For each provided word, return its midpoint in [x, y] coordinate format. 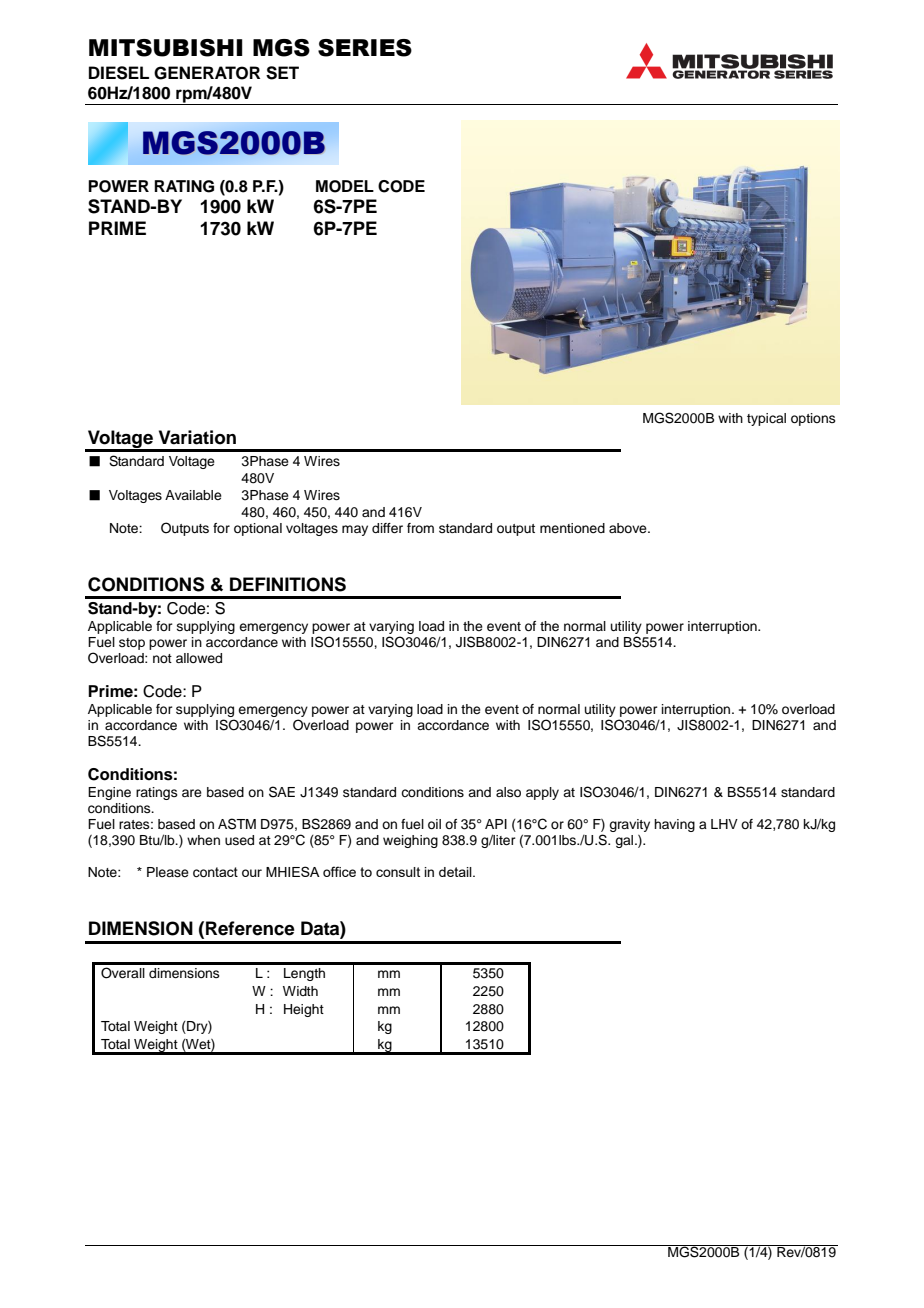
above [629, 528]
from [420, 528]
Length [304, 974]
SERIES [365, 48]
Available [193, 495]
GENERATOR [207, 73]
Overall [123, 973]
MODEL [345, 186]
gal [625, 841]
